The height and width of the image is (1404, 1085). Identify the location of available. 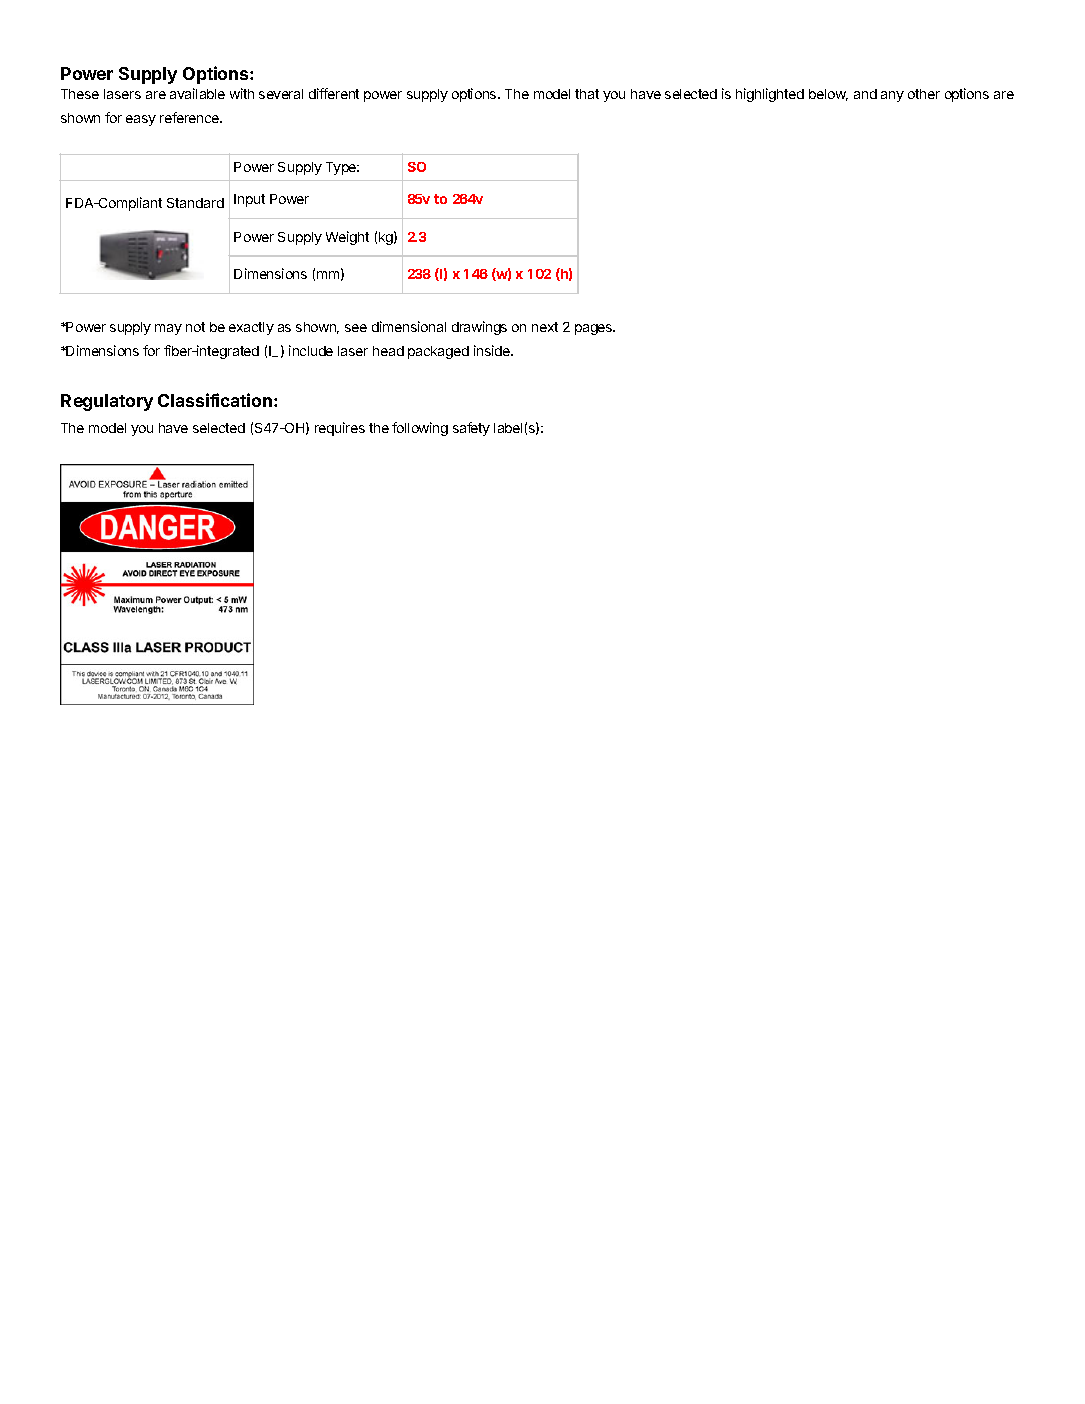
(197, 93).
